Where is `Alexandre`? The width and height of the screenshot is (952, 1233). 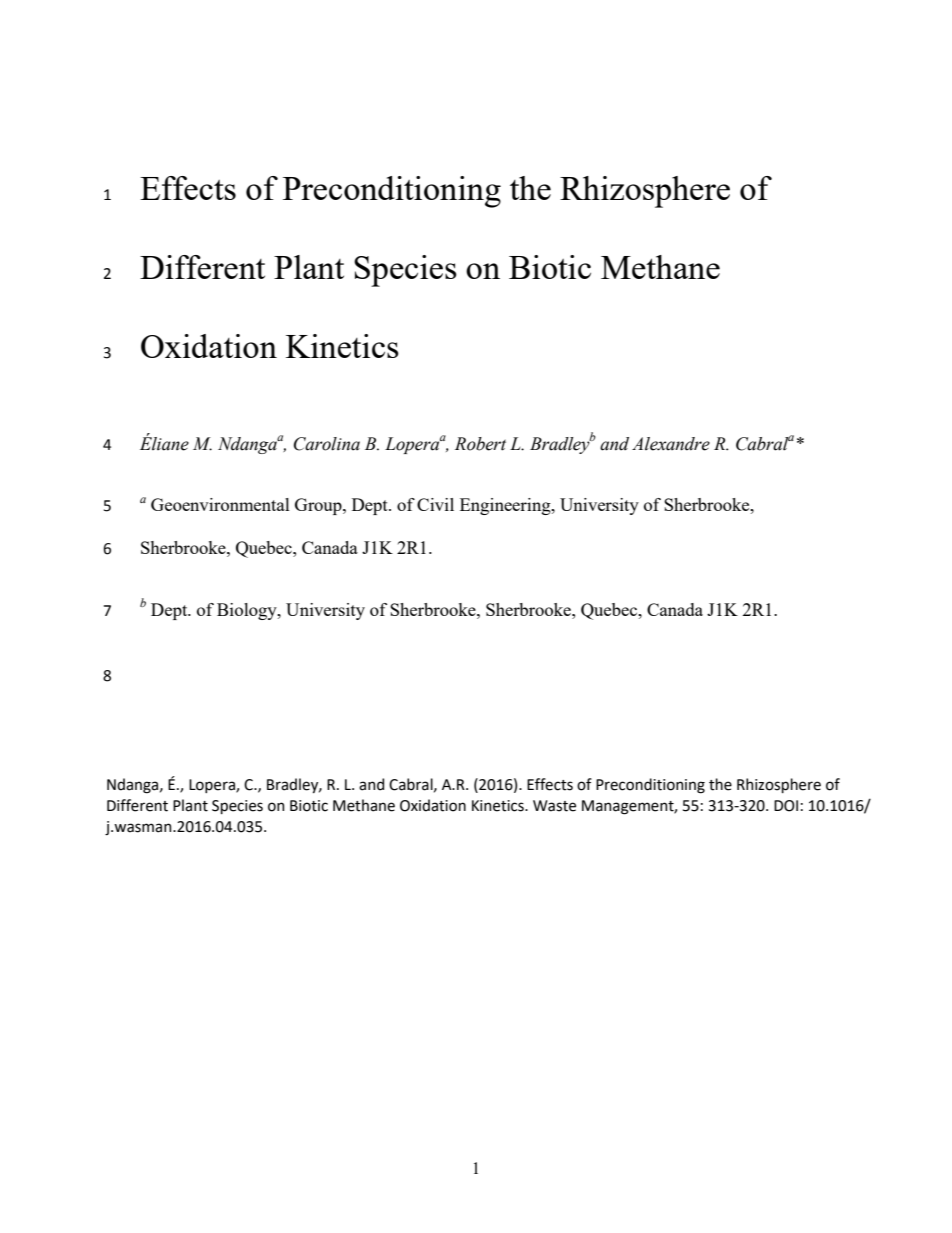 Alexandre is located at coordinates (671, 444).
